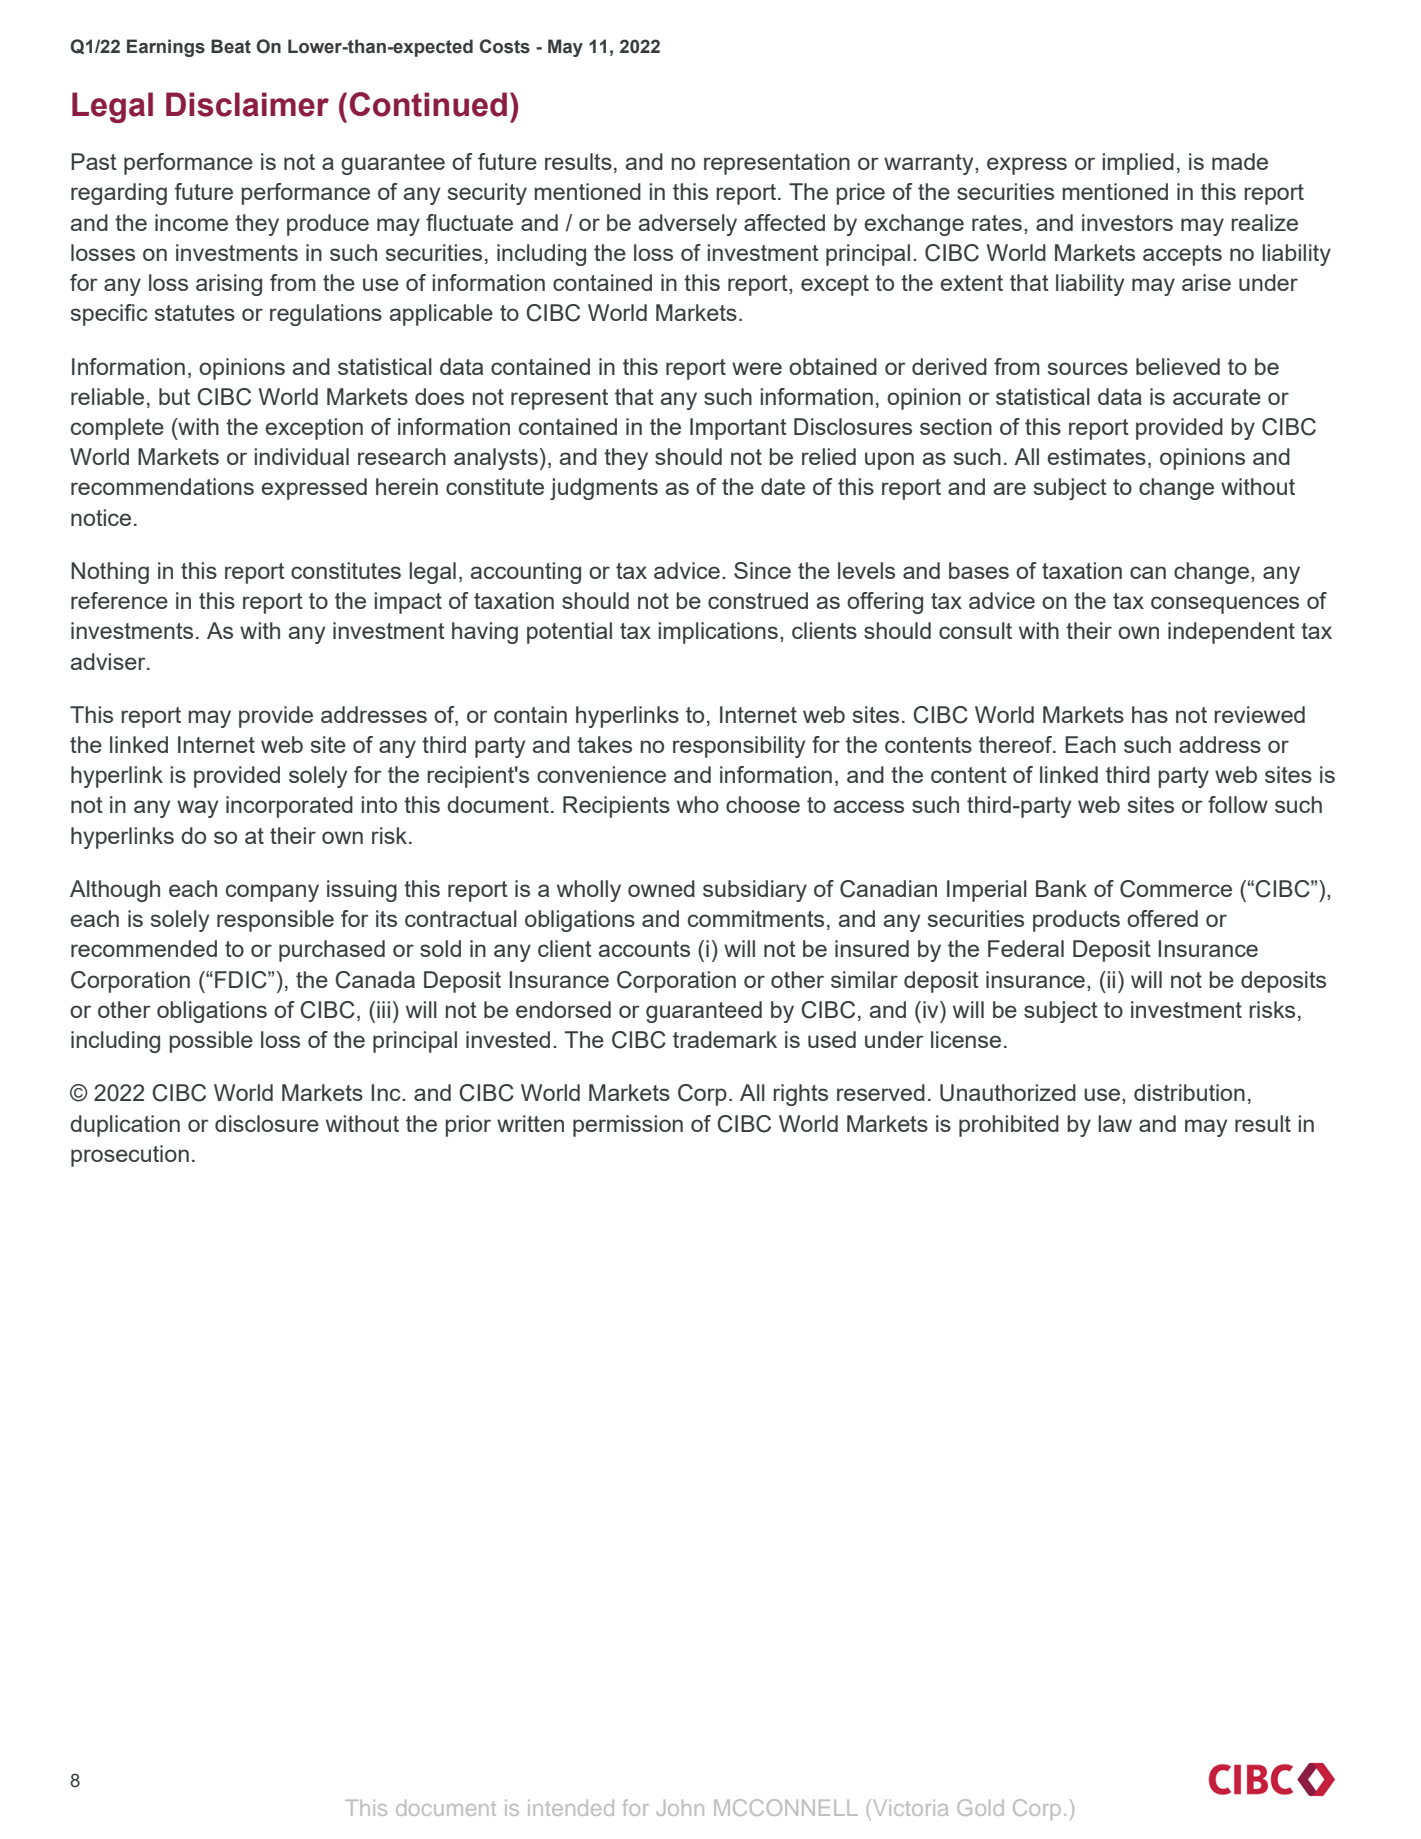 The width and height of the image is (1421, 1839). Describe the element at coordinates (680, 1808) in the image. I see `John` at that location.
